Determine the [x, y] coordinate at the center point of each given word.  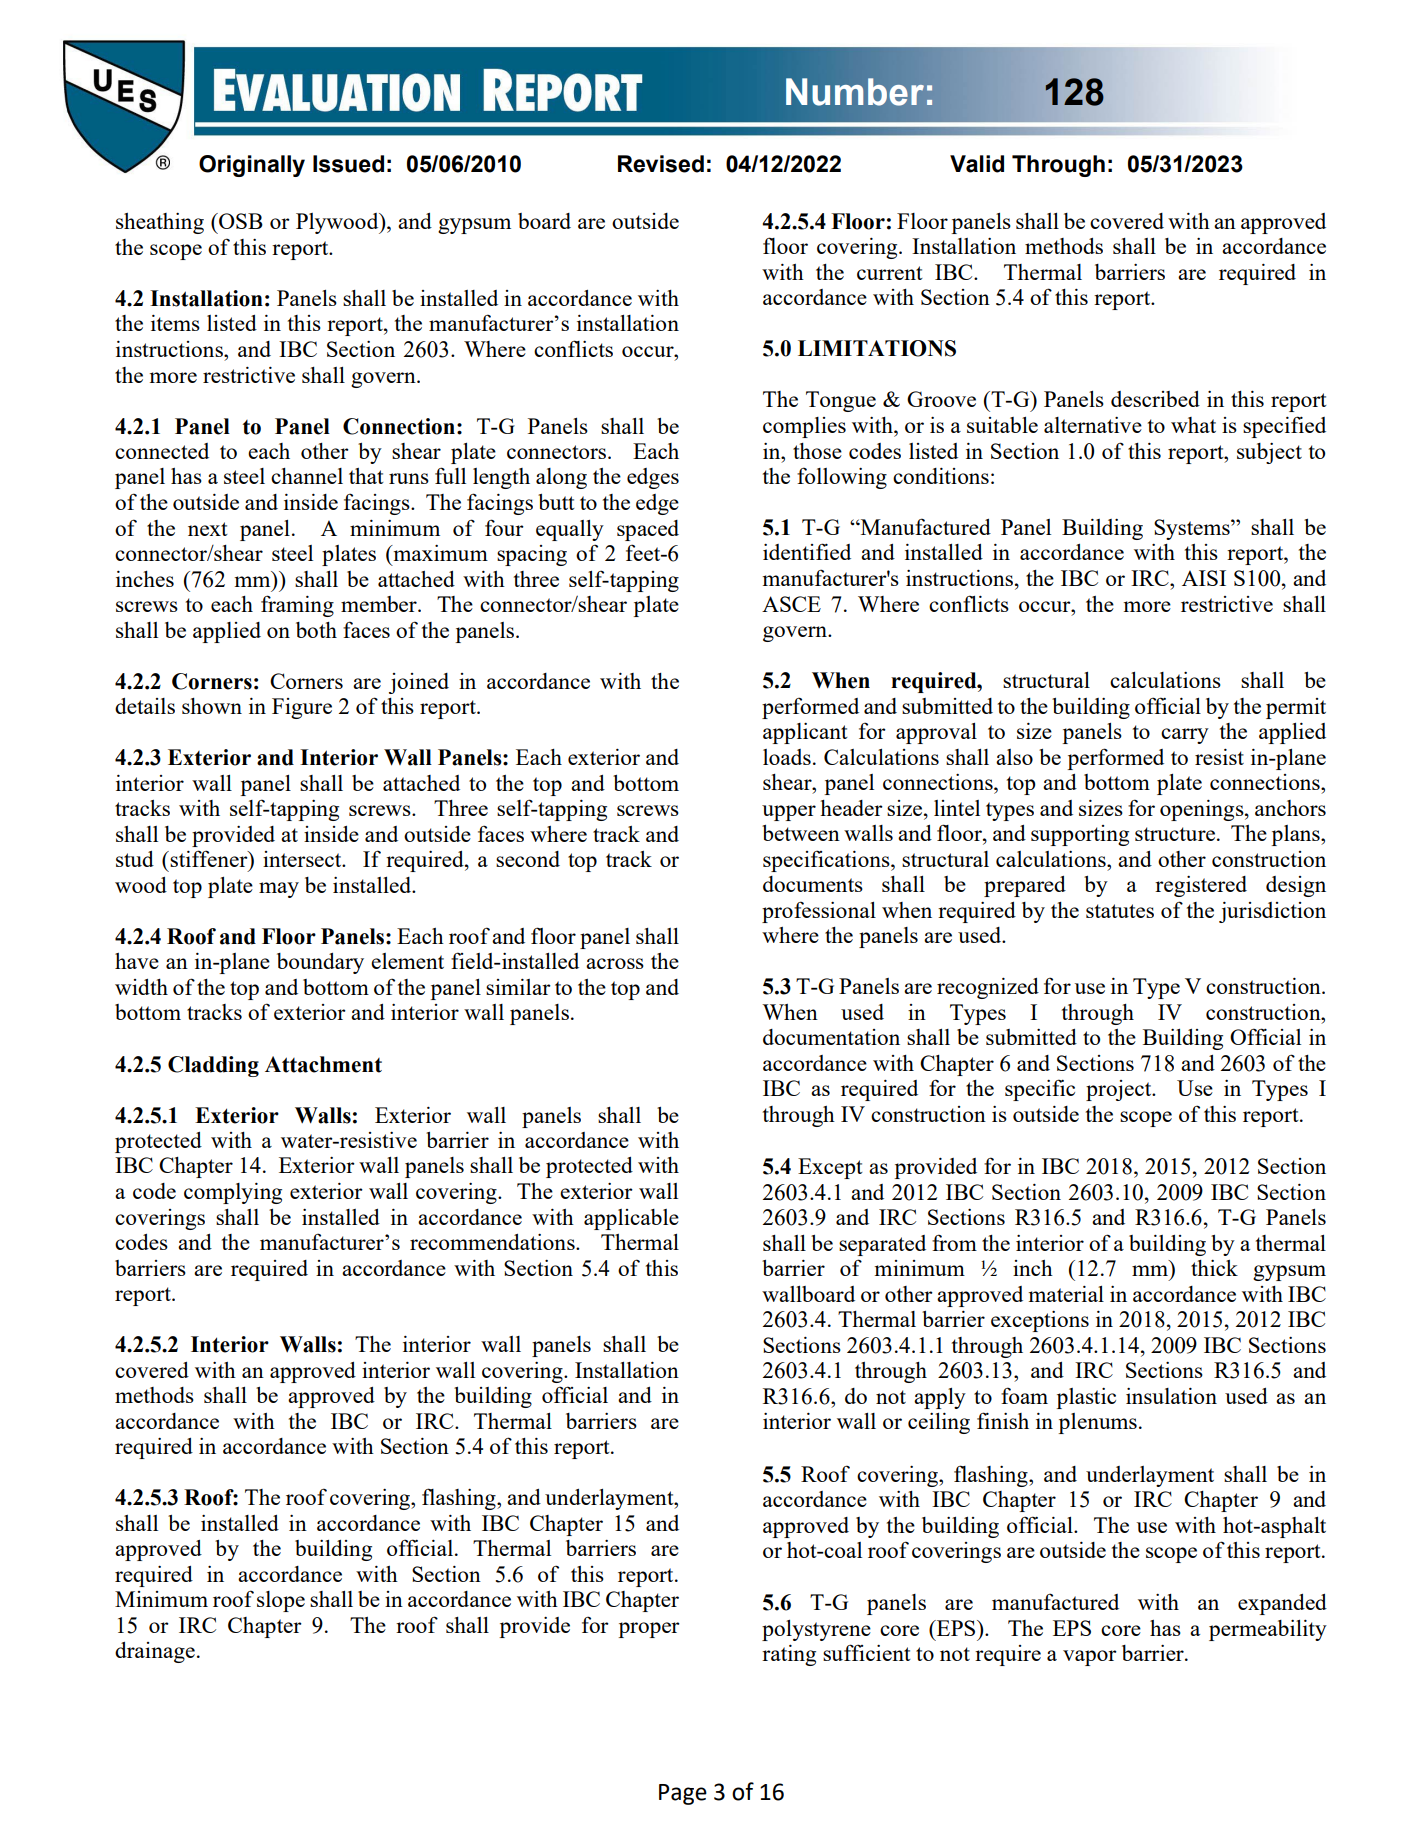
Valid [977, 164]
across [615, 963]
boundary [320, 963]
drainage [155, 1652]
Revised [661, 164]
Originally [252, 166]
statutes [1120, 911]
